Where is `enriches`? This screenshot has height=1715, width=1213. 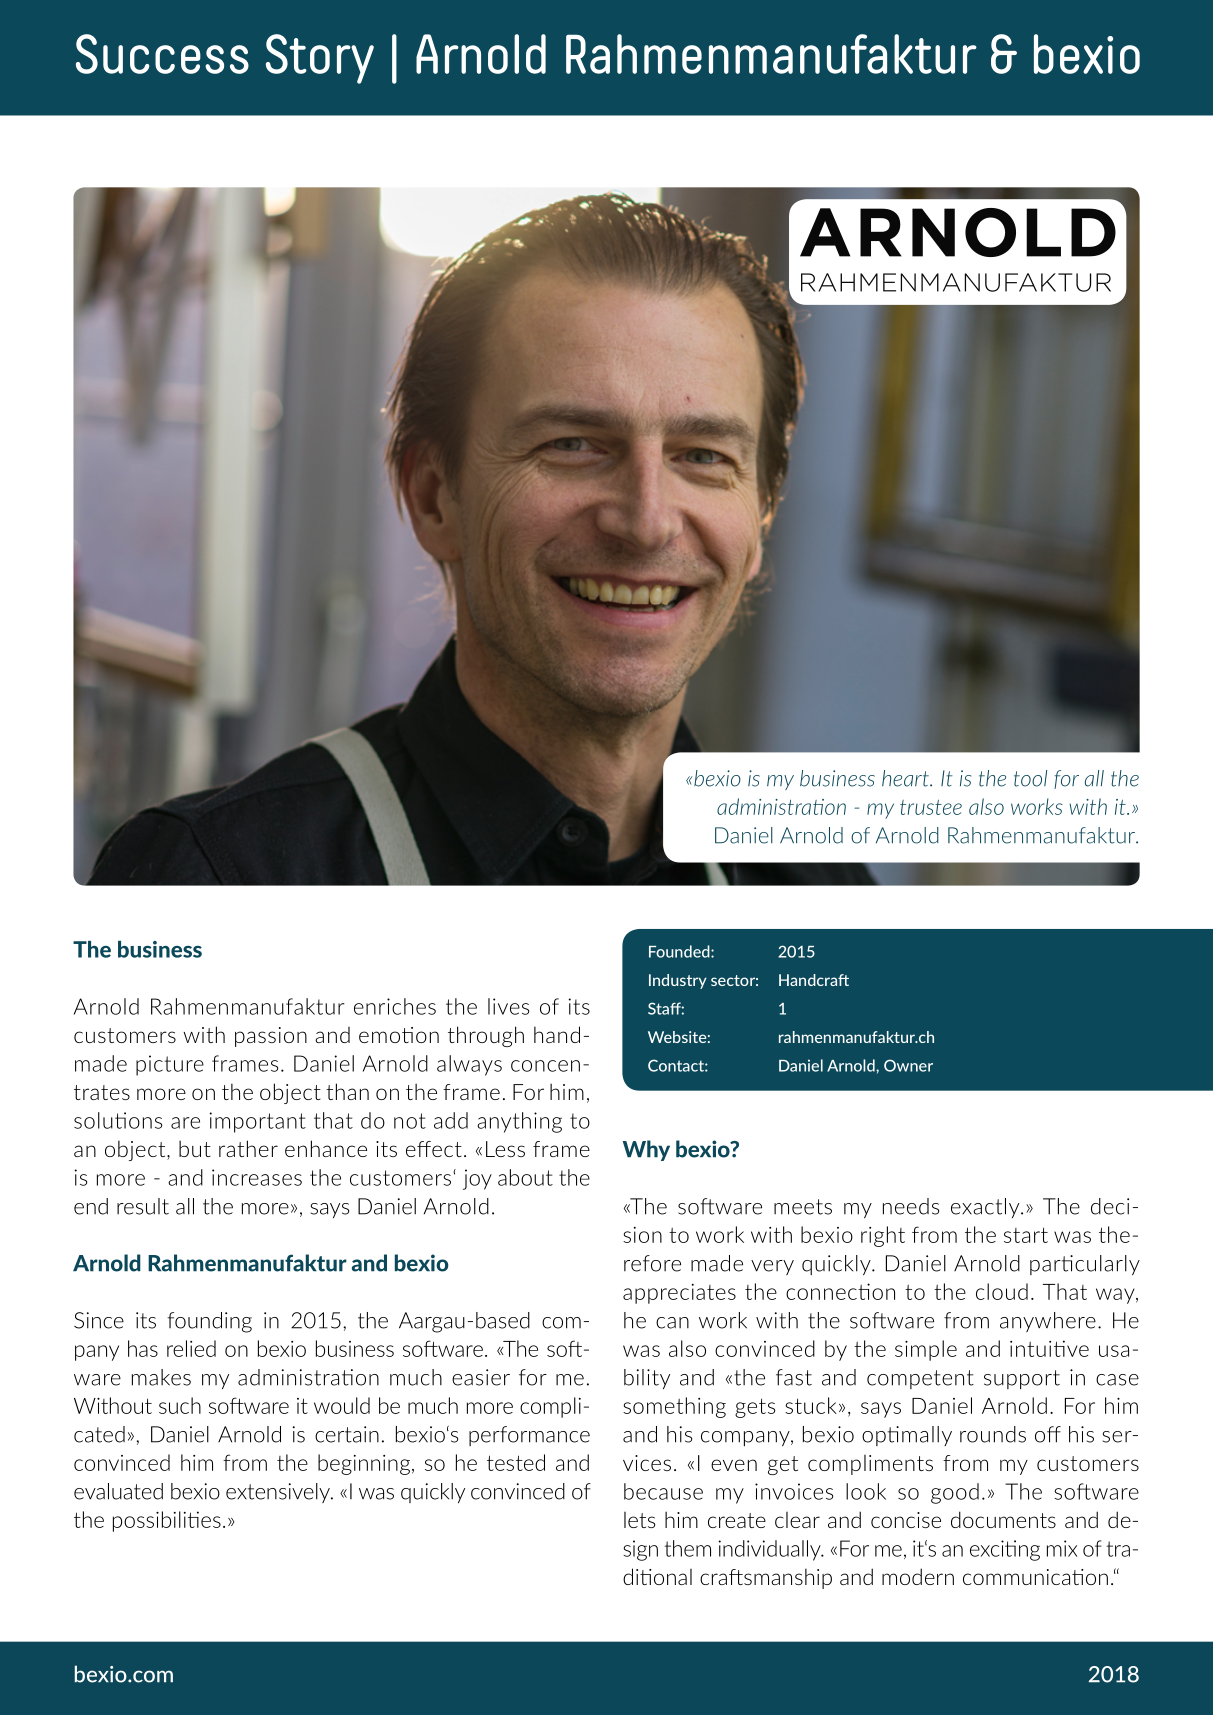 enriches is located at coordinates (395, 1006).
